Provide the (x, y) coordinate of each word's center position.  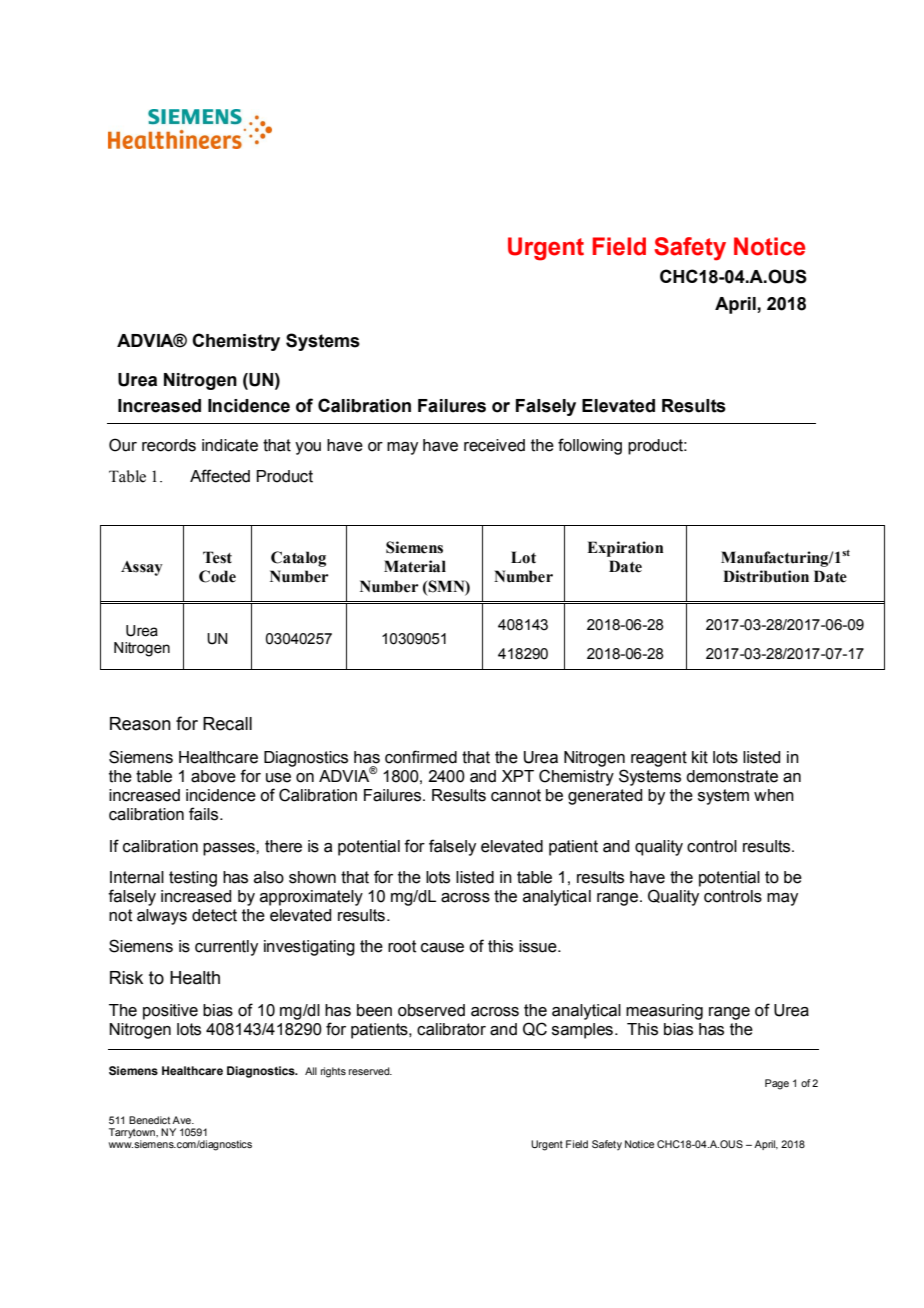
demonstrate (732, 776)
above (213, 776)
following (590, 446)
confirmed (421, 757)
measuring (664, 1012)
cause (442, 948)
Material (415, 566)
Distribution (766, 576)
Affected (220, 476)
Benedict (149, 1120)
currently (226, 948)
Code (217, 576)
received (494, 445)
